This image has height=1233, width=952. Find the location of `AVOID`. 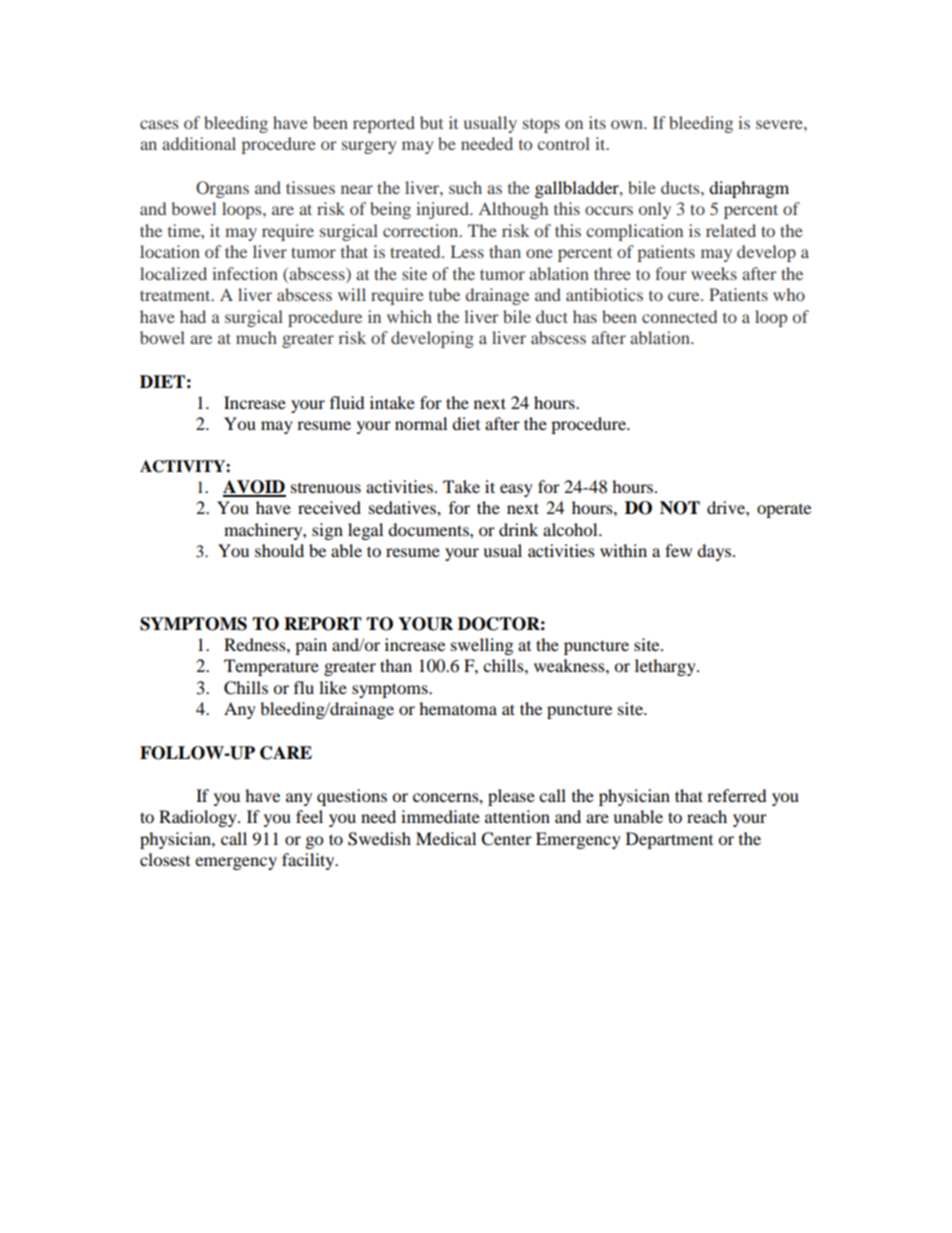

AVOID is located at coordinates (254, 488).
